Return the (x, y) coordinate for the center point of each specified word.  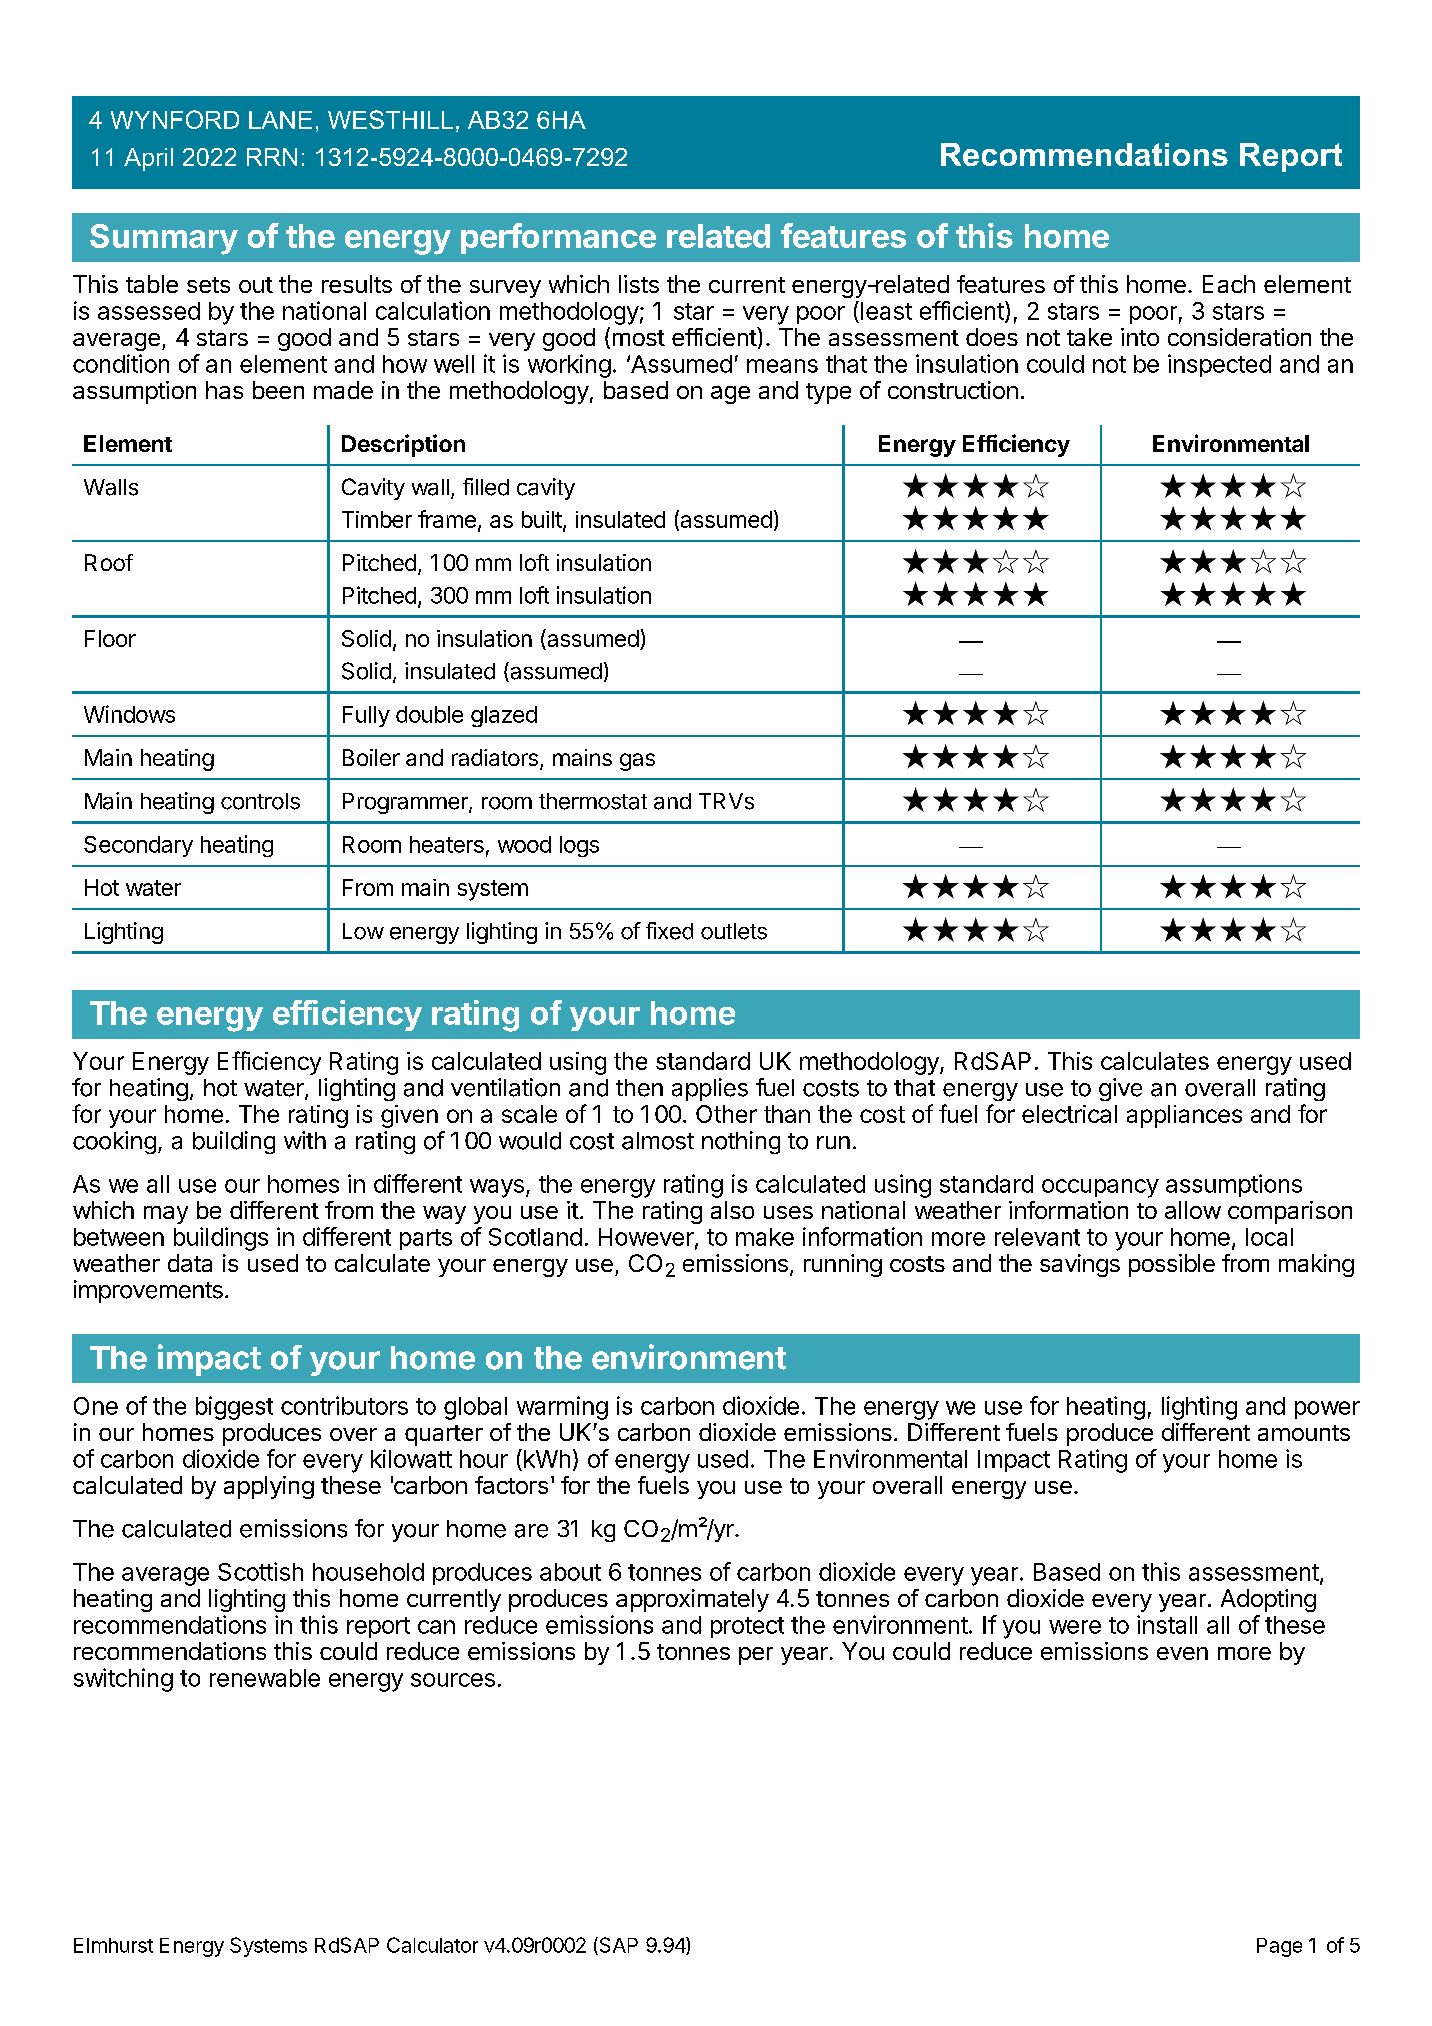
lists (639, 284)
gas (637, 762)
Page (1279, 1947)
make (765, 1237)
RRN (272, 157)
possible (1172, 1265)
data (190, 1263)
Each (1229, 284)
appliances (1184, 1116)
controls (260, 801)
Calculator (432, 1945)
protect (747, 1627)
